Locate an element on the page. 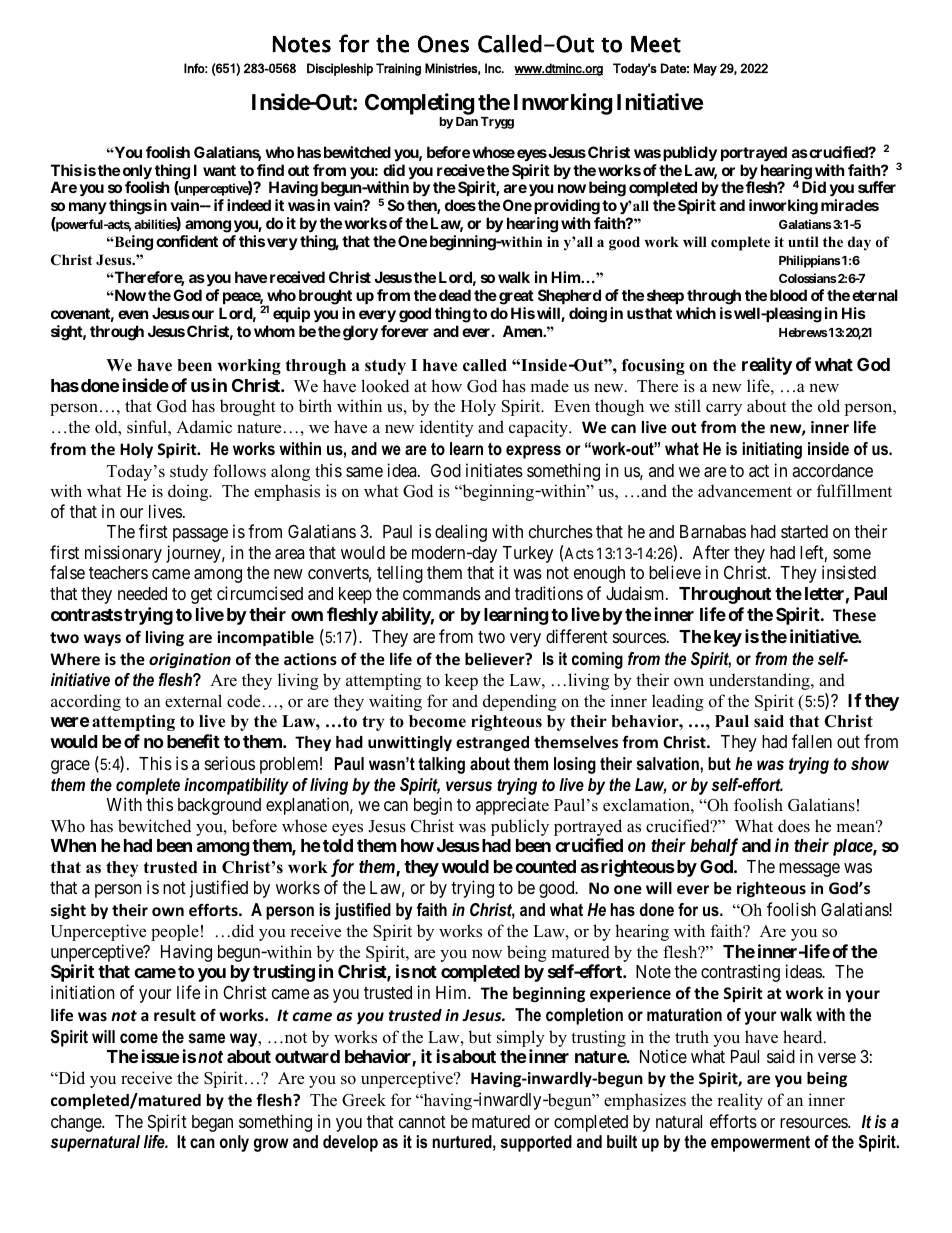 The image size is (952, 1233). Ones is located at coordinates (443, 44).
